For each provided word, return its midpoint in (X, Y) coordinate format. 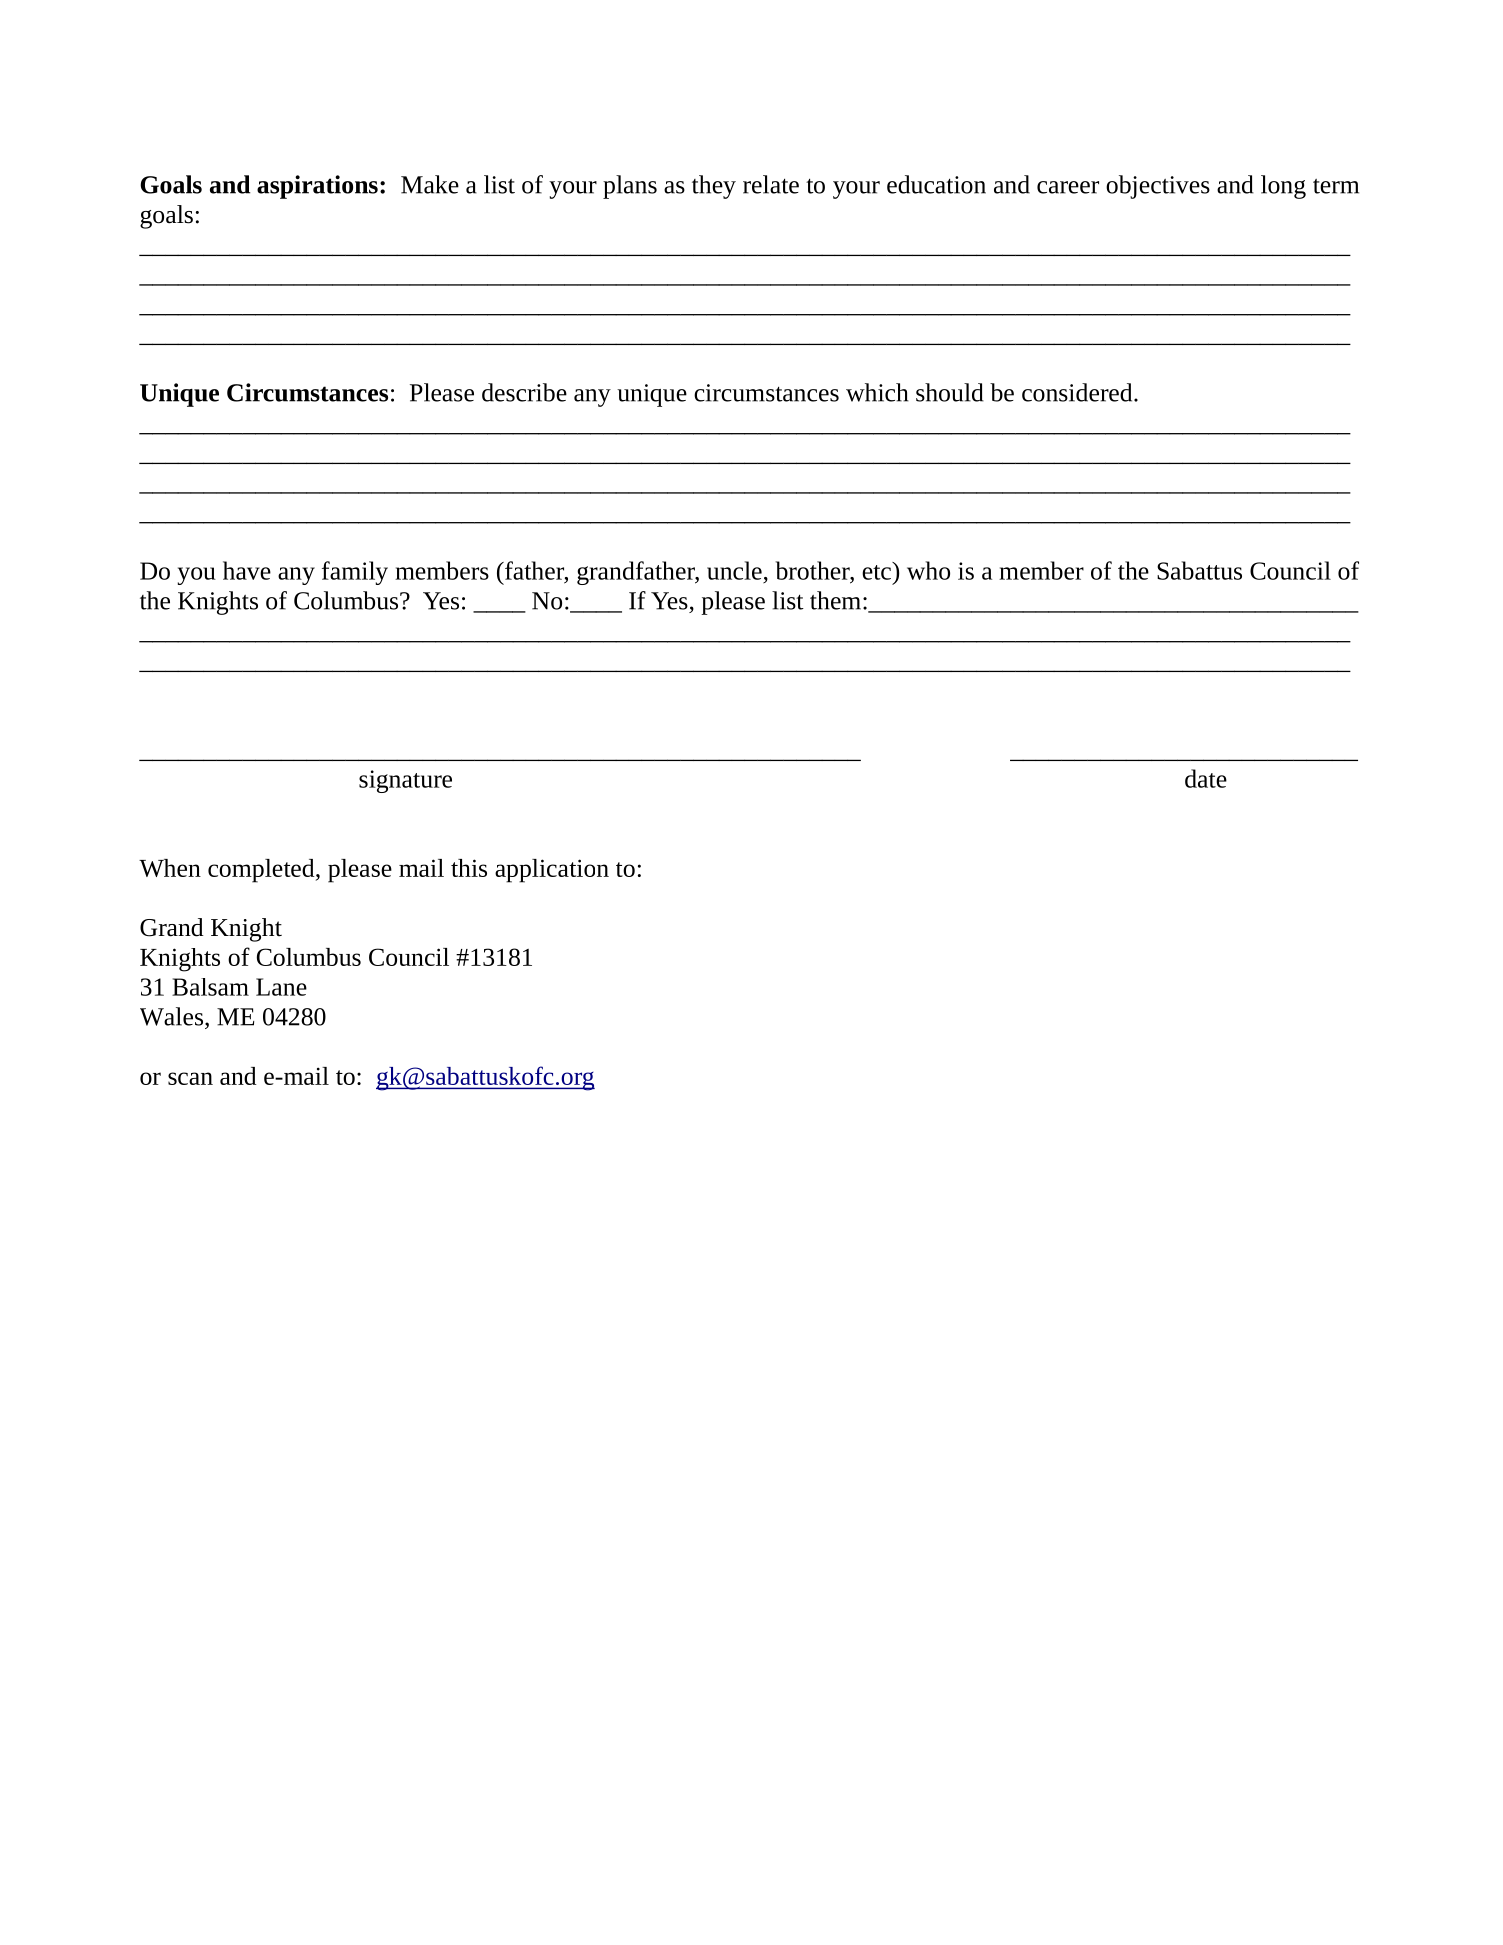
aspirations (317, 187)
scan (190, 1078)
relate (771, 184)
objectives (1158, 187)
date (1206, 778)
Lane (281, 987)
